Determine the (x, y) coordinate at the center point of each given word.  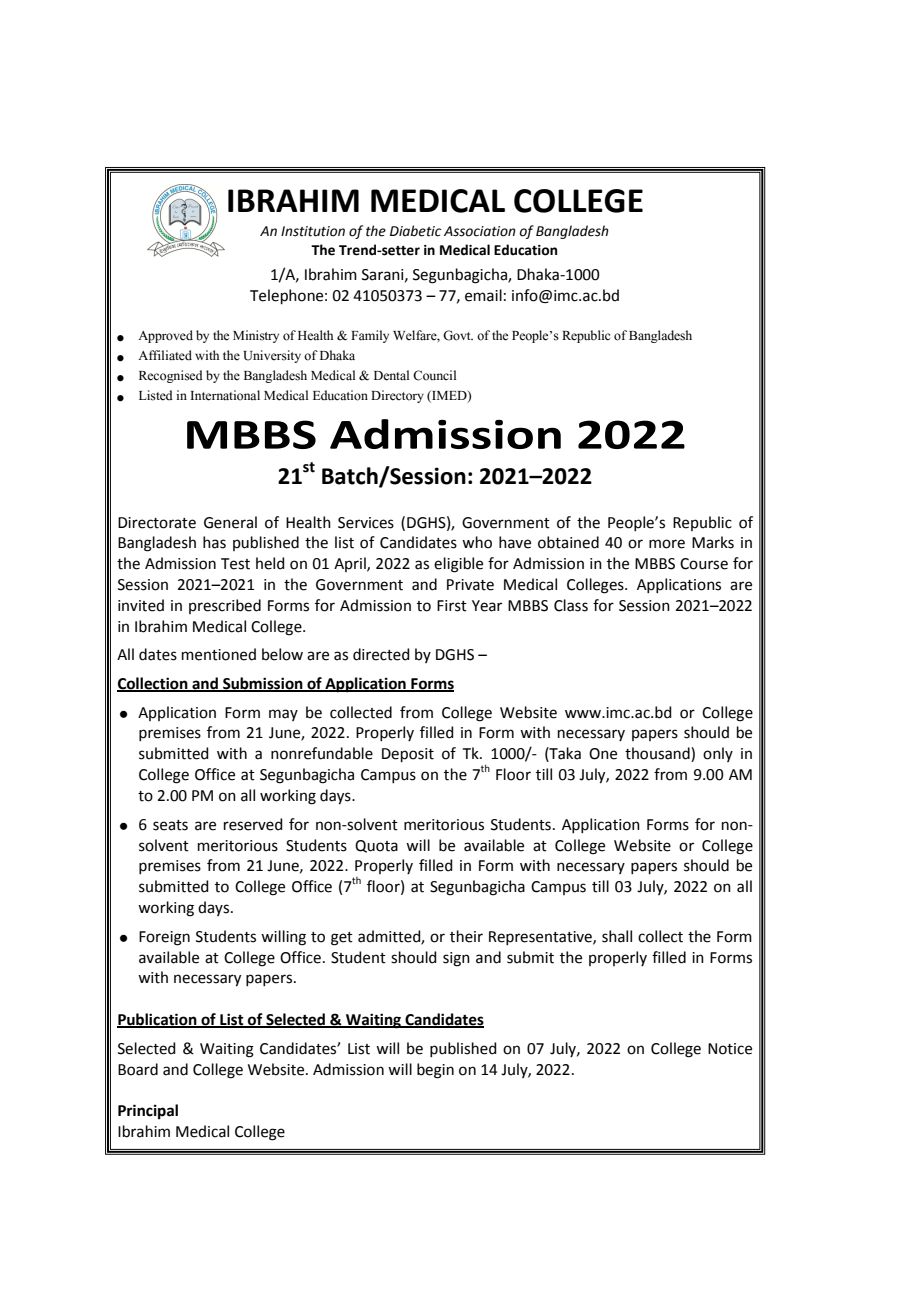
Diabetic (415, 231)
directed (381, 654)
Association (480, 231)
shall (617, 936)
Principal (148, 1111)
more (667, 544)
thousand (658, 754)
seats (170, 825)
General (230, 522)
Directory (397, 396)
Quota (376, 846)
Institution (313, 231)
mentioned (219, 654)
